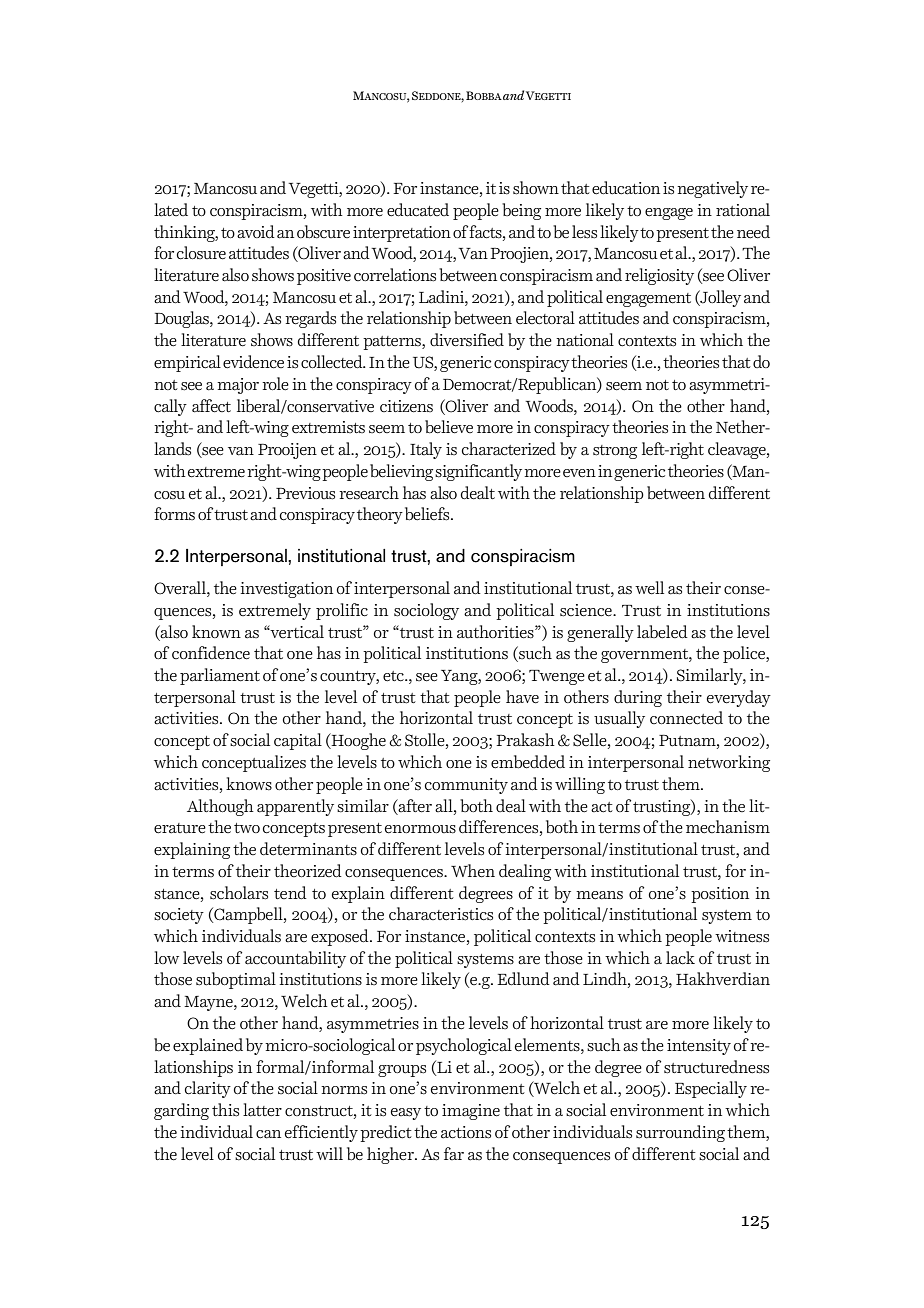 This page has height=1308, width=924. Describe the element at coordinates (649, 588) in the page. I see `well` at that location.
